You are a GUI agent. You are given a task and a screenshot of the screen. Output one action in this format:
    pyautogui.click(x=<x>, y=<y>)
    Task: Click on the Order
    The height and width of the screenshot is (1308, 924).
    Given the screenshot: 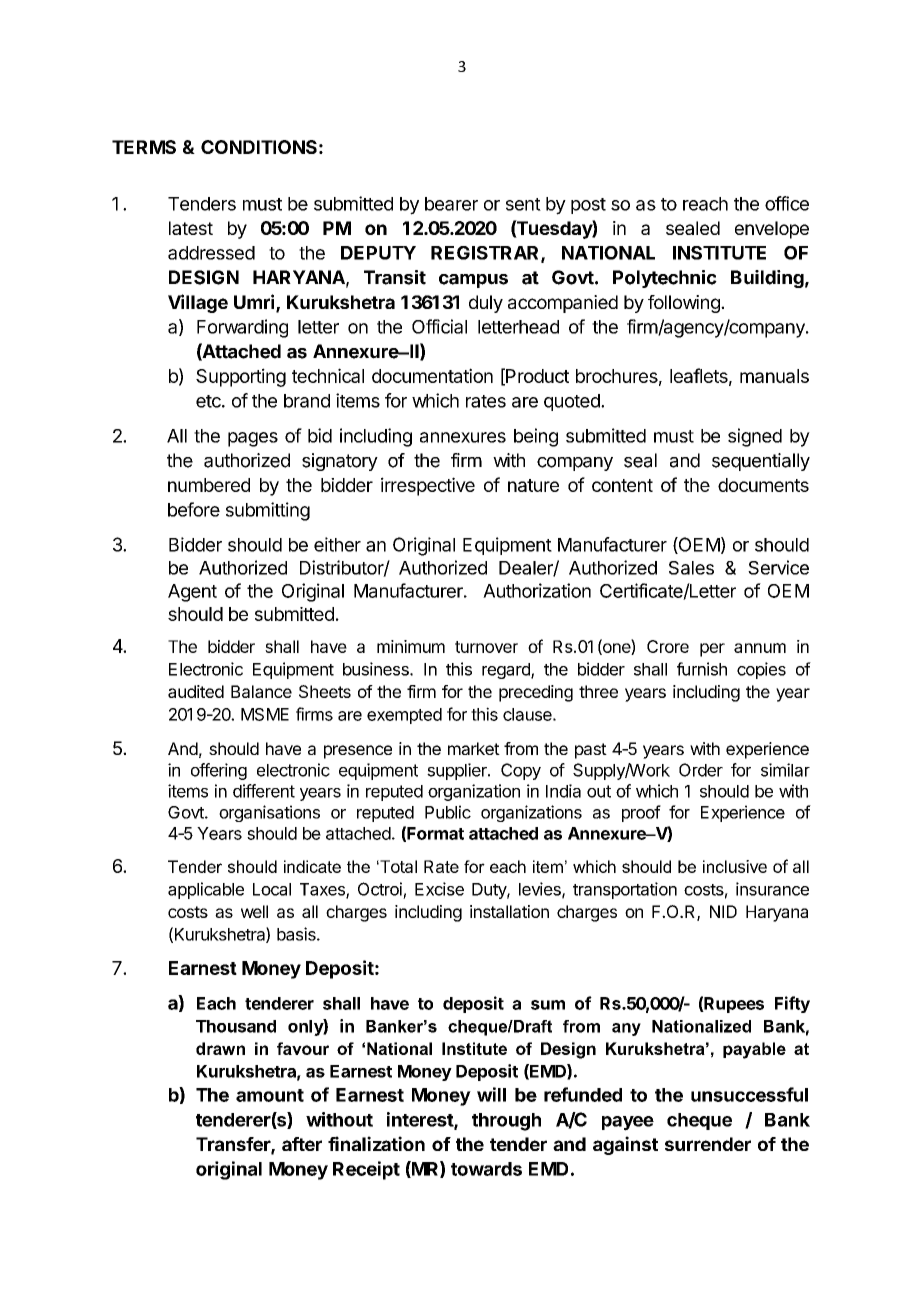 What is the action you would take?
    pyautogui.click(x=701, y=770)
